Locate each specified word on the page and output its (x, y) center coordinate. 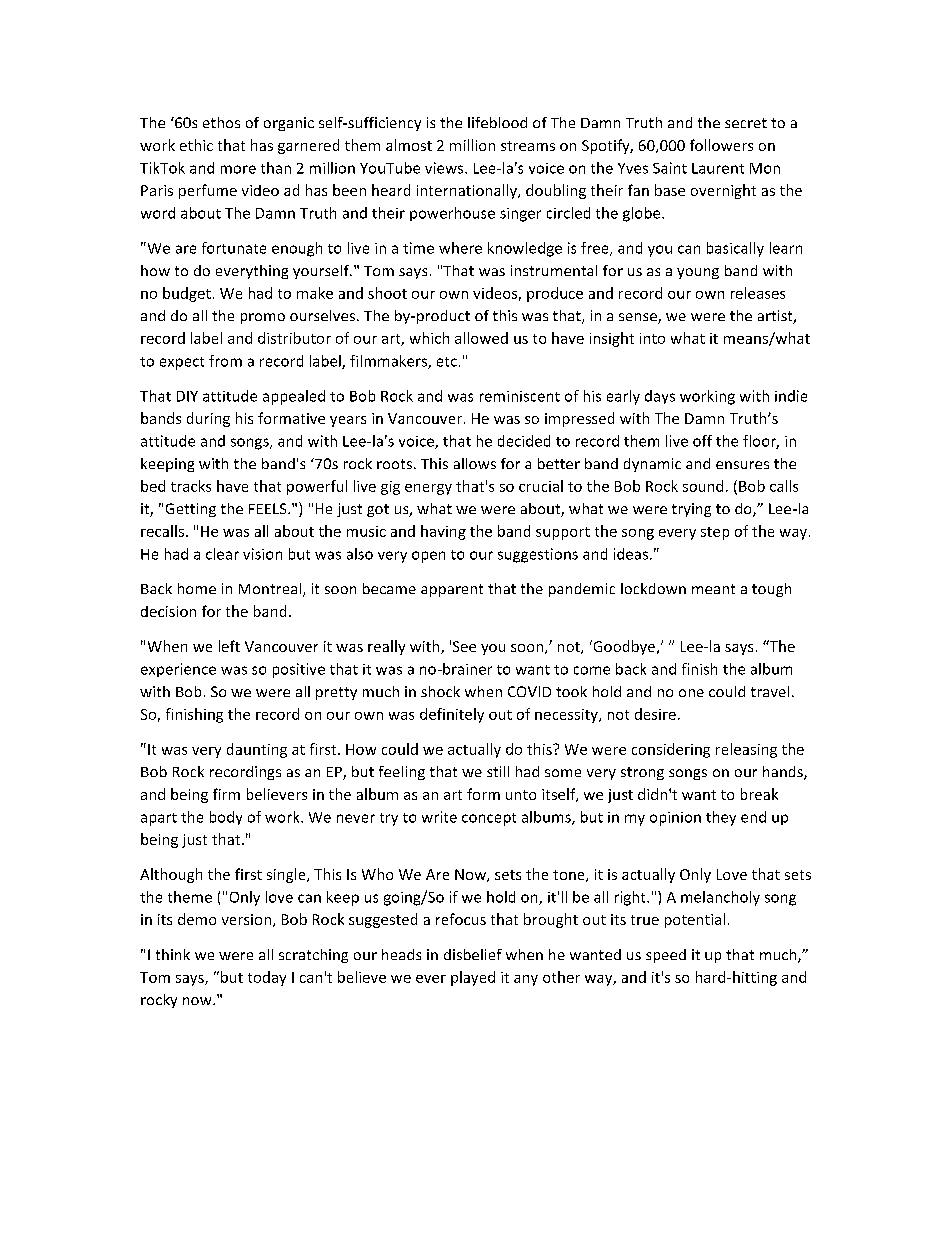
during (208, 419)
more (238, 169)
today (267, 978)
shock (440, 691)
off (702, 441)
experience (178, 670)
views (445, 168)
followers (721, 145)
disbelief (473, 954)
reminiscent (520, 396)
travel (770, 691)
